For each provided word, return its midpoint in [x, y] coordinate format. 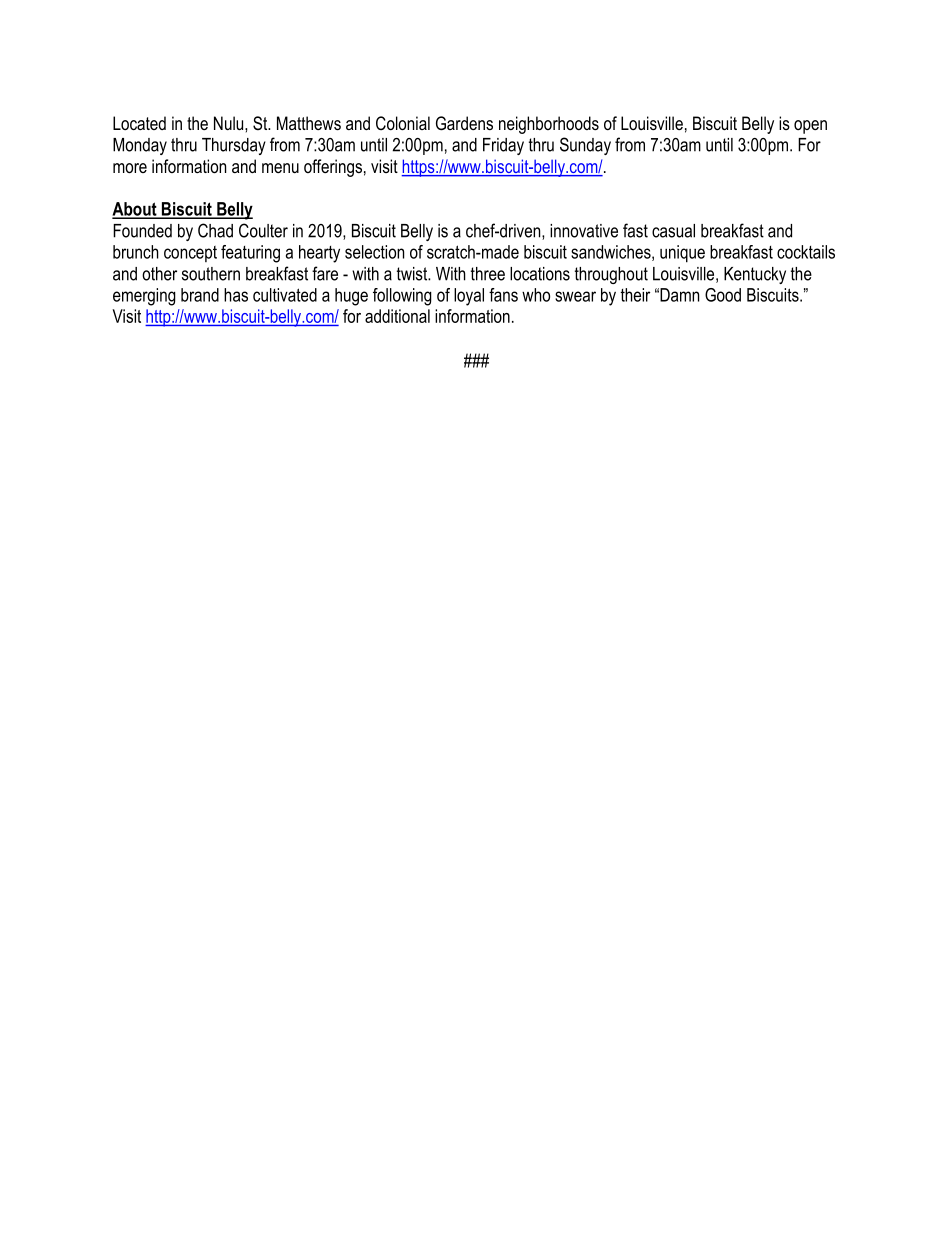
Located [139, 123]
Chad [215, 230]
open [810, 127]
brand [200, 295]
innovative [584, 231]
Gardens [464, 123]
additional [397, 316]
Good [723, 295]
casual [673, 231]
